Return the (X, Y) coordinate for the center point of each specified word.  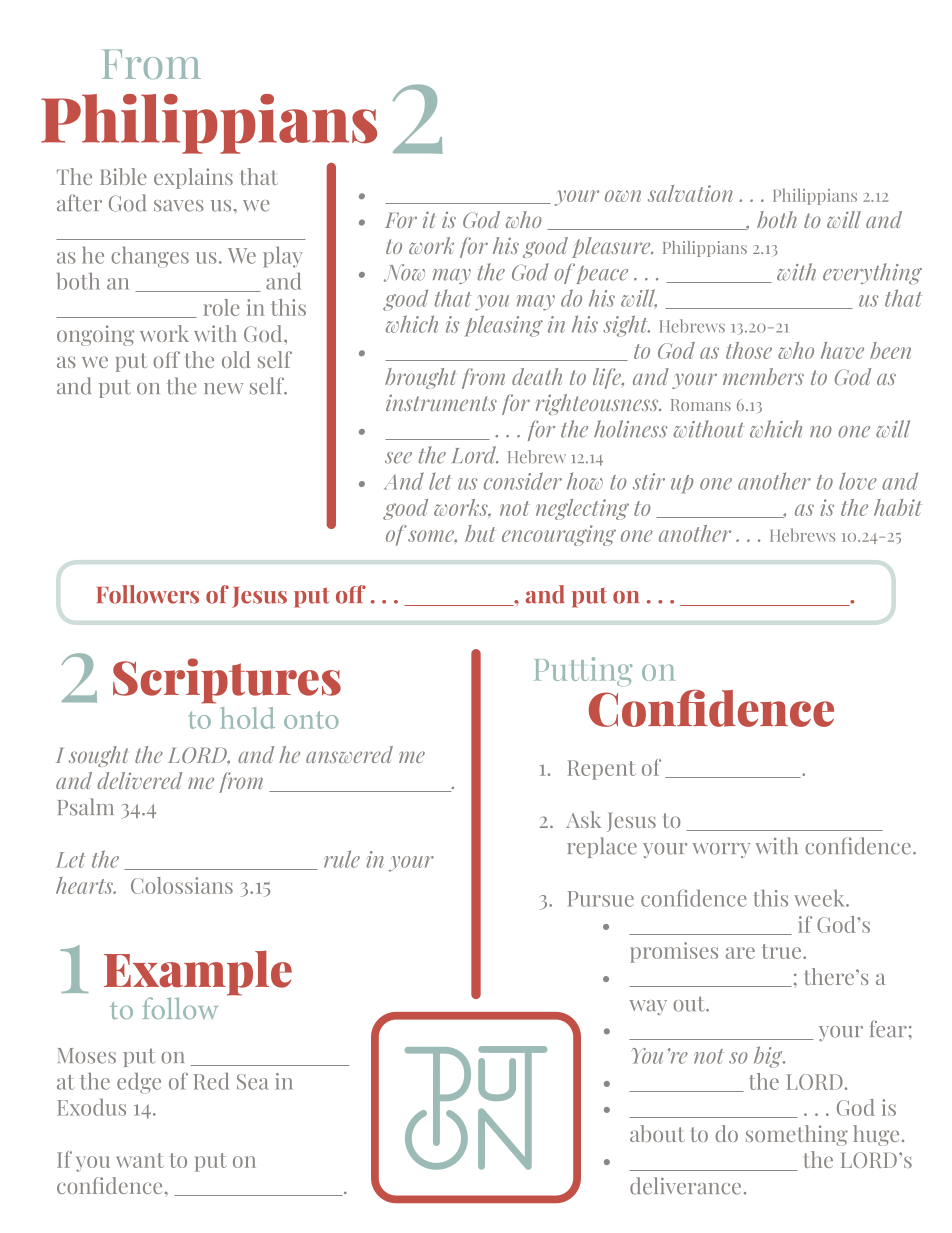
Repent (602, 770)
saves (179, 206)
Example (198, 974)
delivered (139, 780)
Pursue (601, 899)
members (763, 376)
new (223, 389)
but (480, 533)
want (140, 1160)
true (783, 951)
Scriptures (227, 681)
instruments (441, 402)
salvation (690, 193)
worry (721, 850)
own (623, 196)
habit (898, 507)
